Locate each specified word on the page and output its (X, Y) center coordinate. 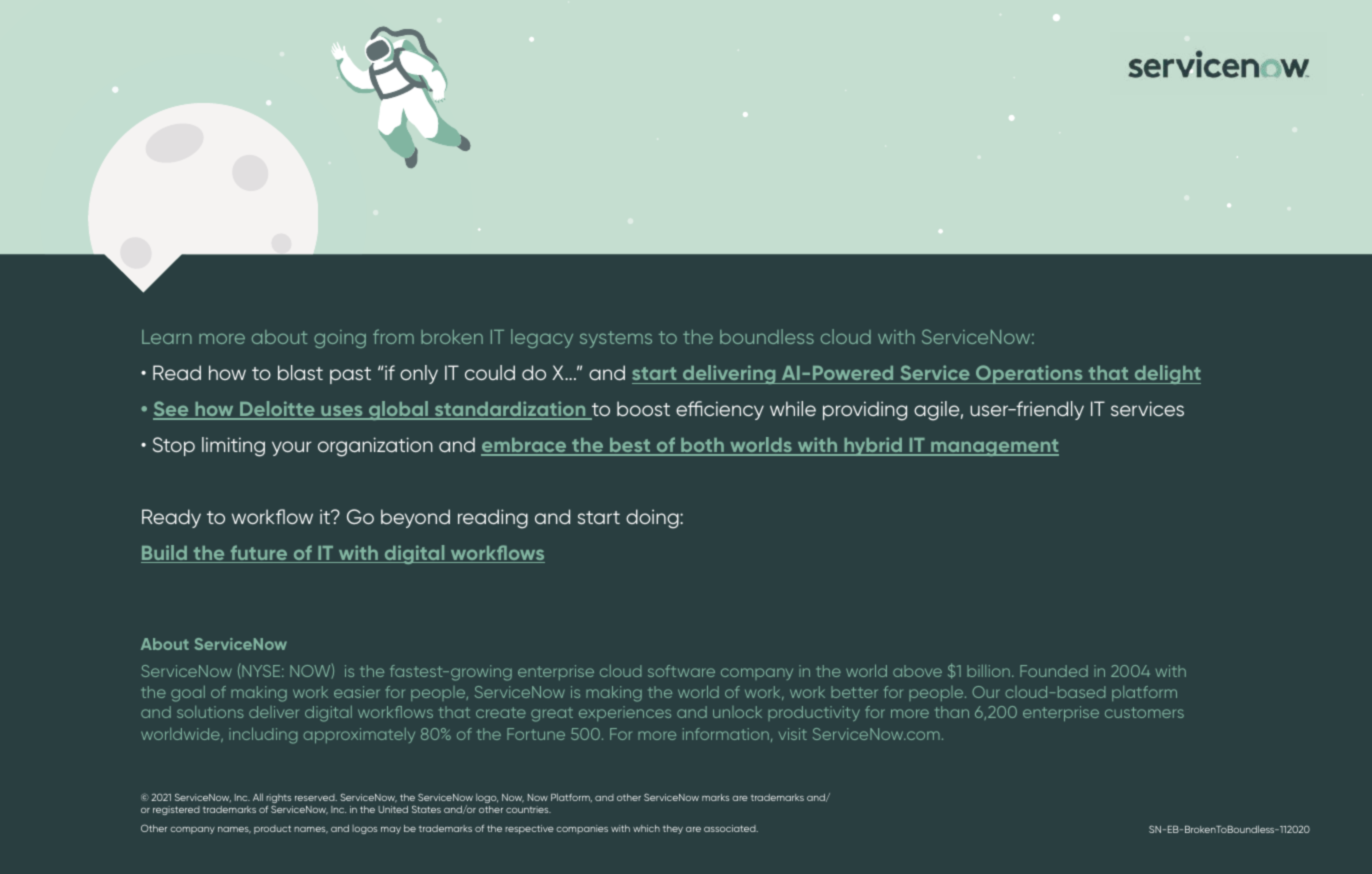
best (630, 447)
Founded (1054, 671)
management (994, 447)
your (292, 448)
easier (357, 692)
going (340, 339)
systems (616, 339)
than (952, 712)
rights (278, 800)
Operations (1029, 374)
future (259, 554)
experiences (625, 713)
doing (653, 519)
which (646, 828)
